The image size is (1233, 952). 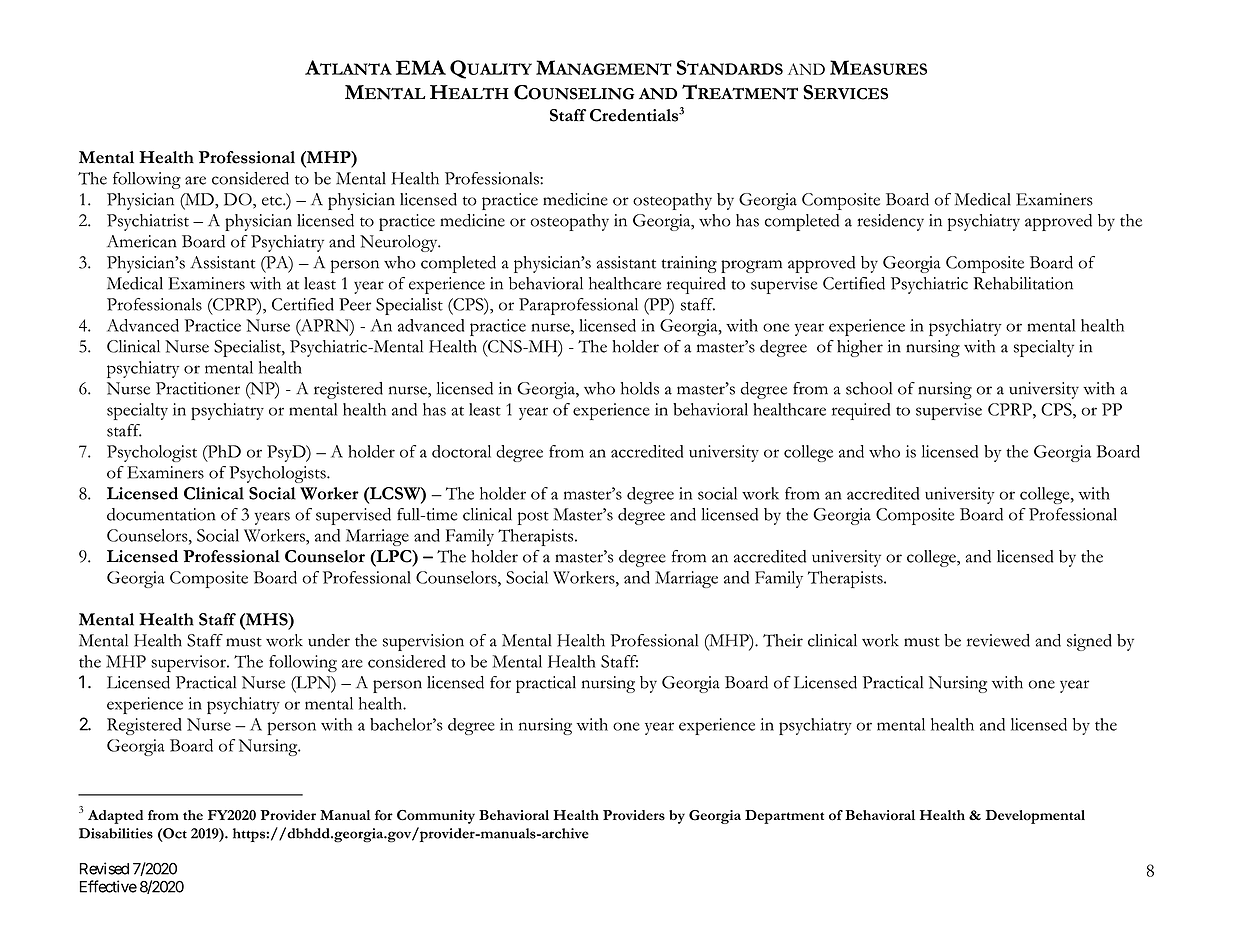 I want to click on Practitioner, so click(x=198, y=388).
